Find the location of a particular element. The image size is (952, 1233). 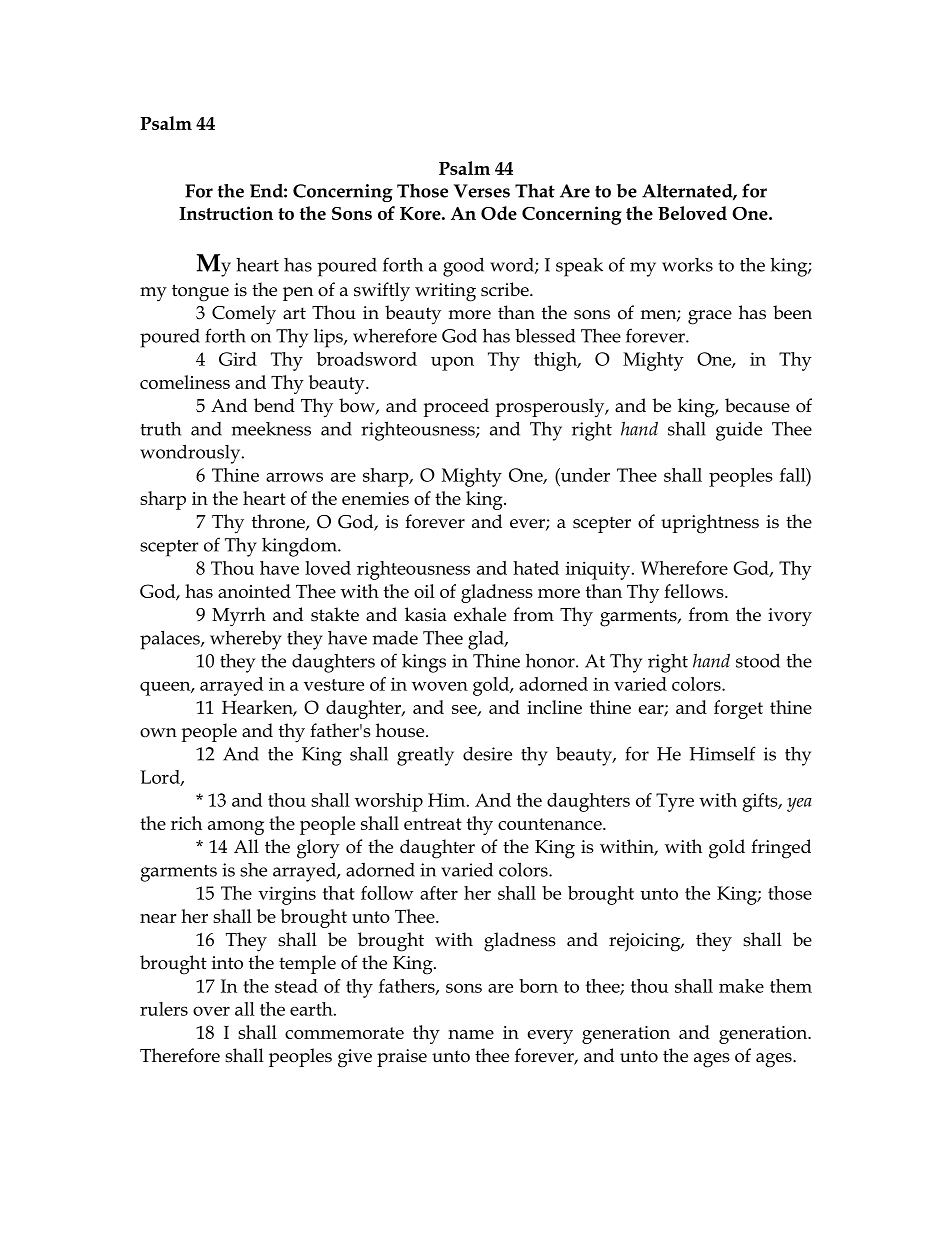

fellows is located at coordinates (695, 591).
